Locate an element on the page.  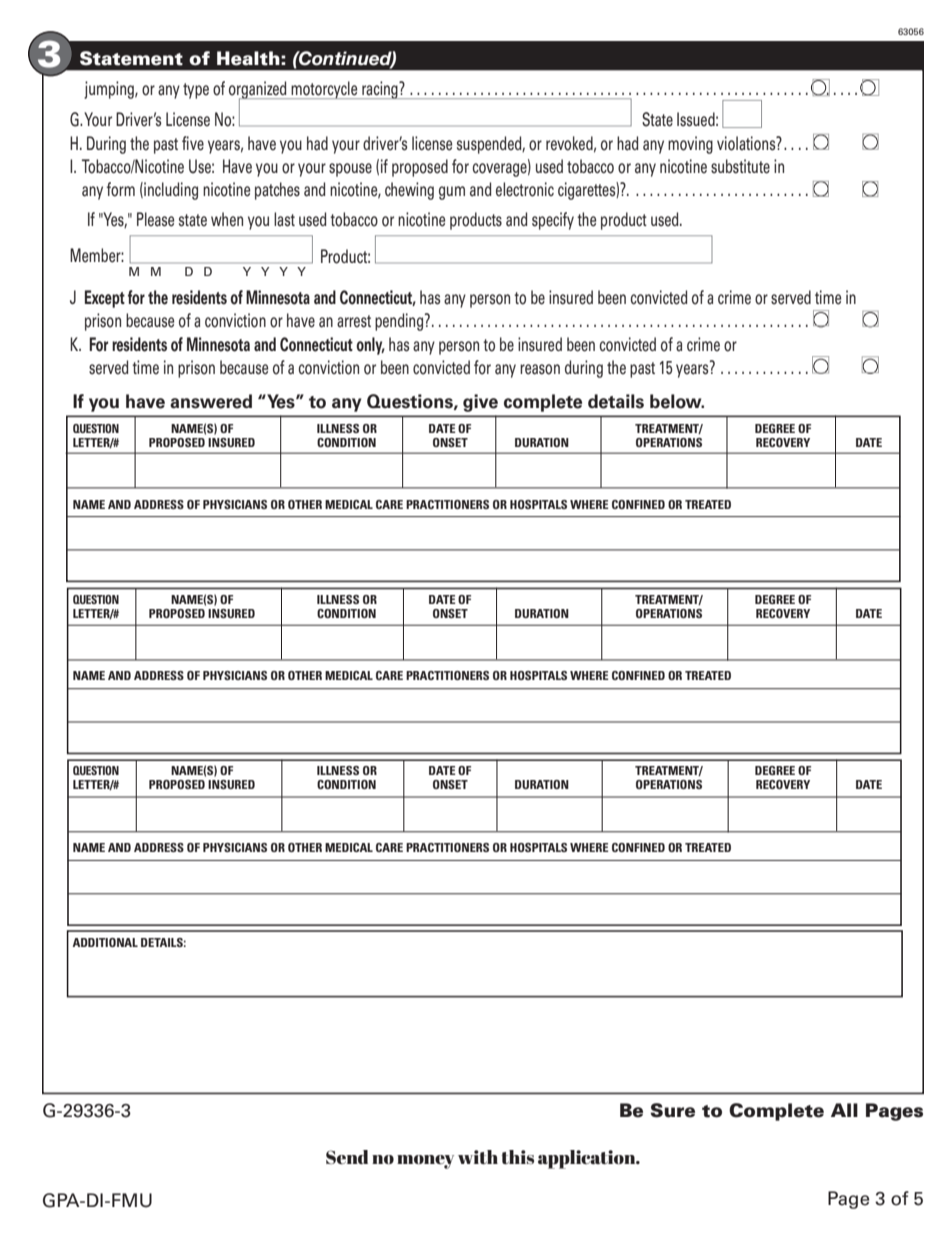
this is located at coordinates (517, 1157).
